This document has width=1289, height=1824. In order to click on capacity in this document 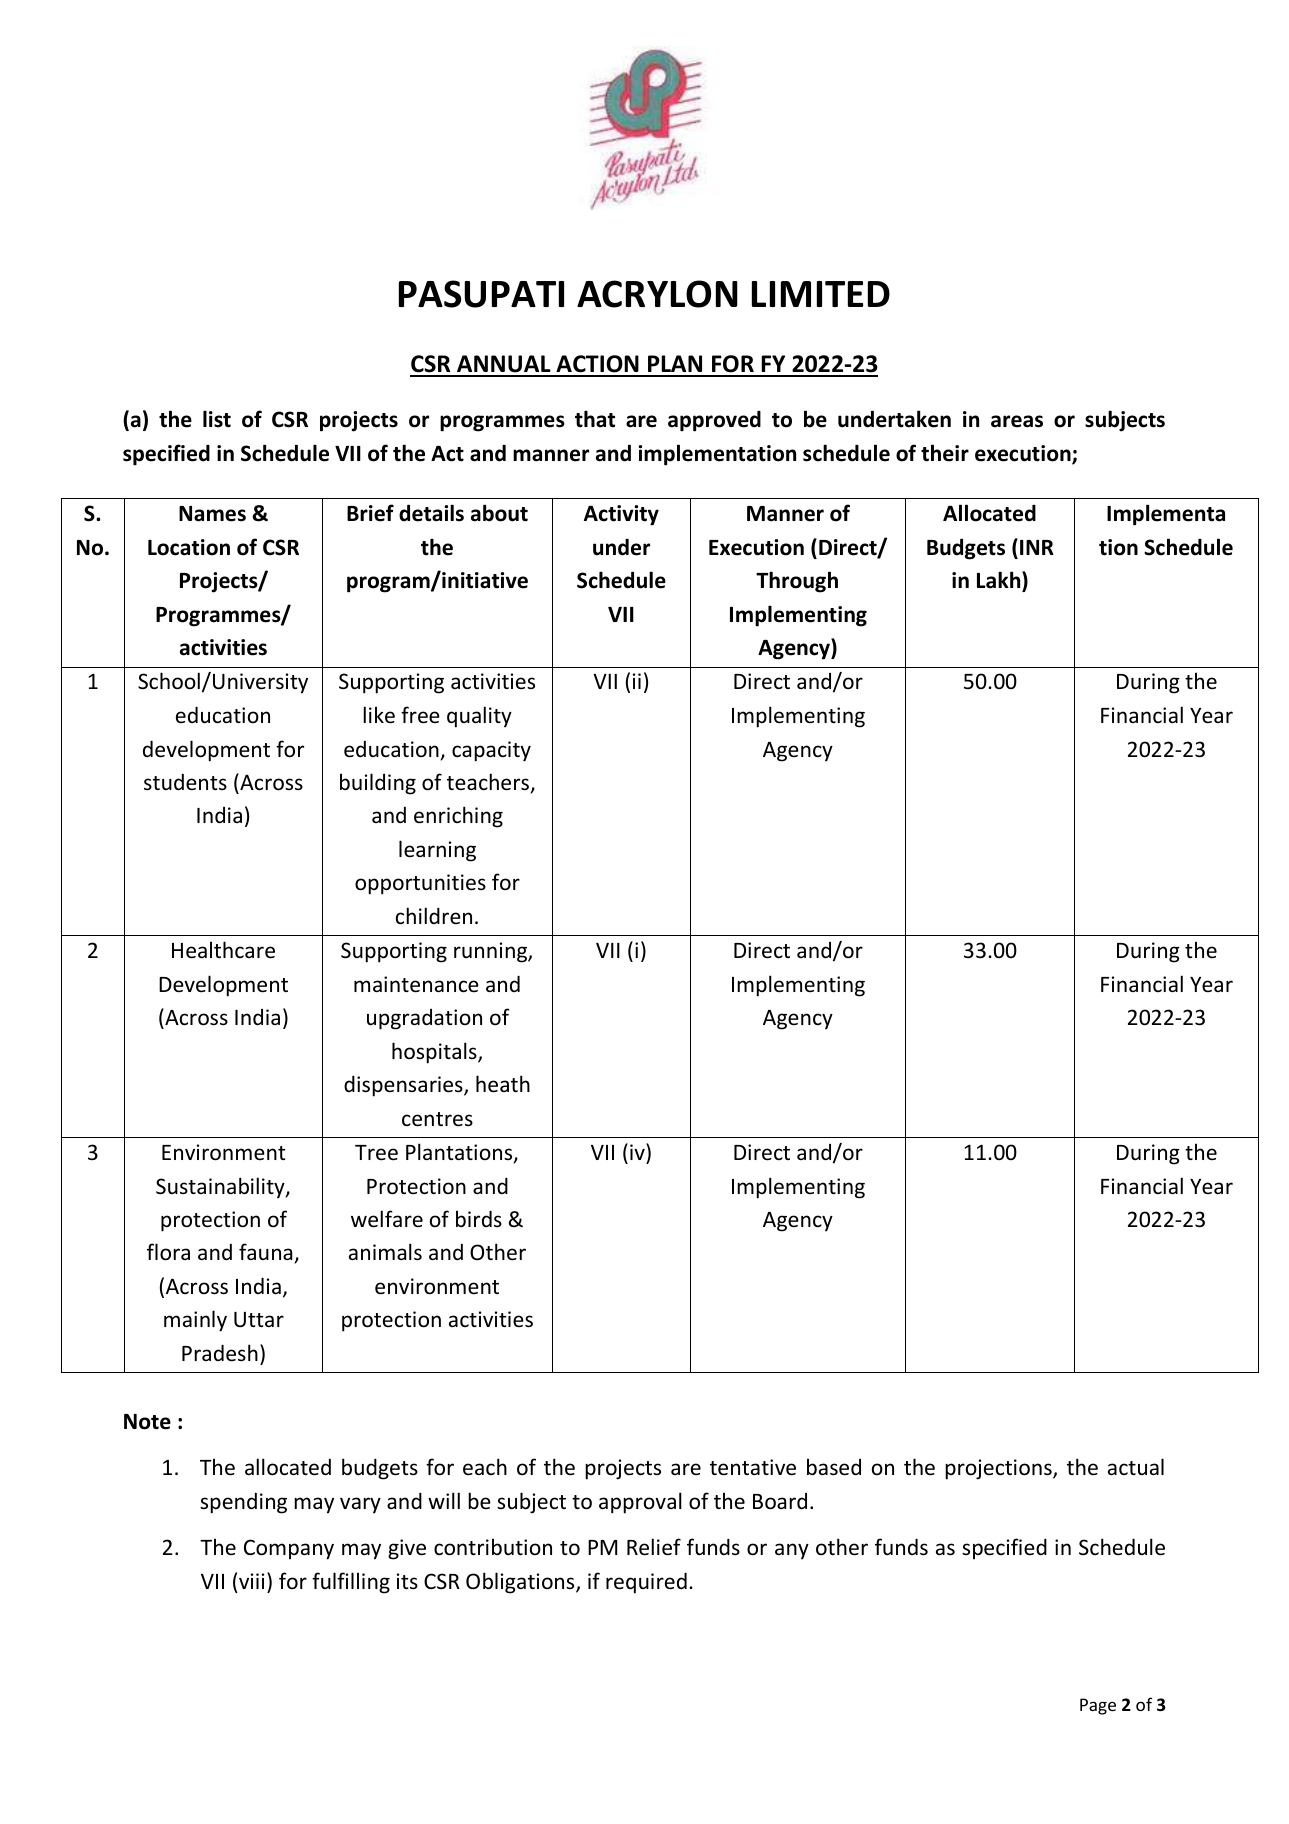, I will do `click(491, 751)`.
